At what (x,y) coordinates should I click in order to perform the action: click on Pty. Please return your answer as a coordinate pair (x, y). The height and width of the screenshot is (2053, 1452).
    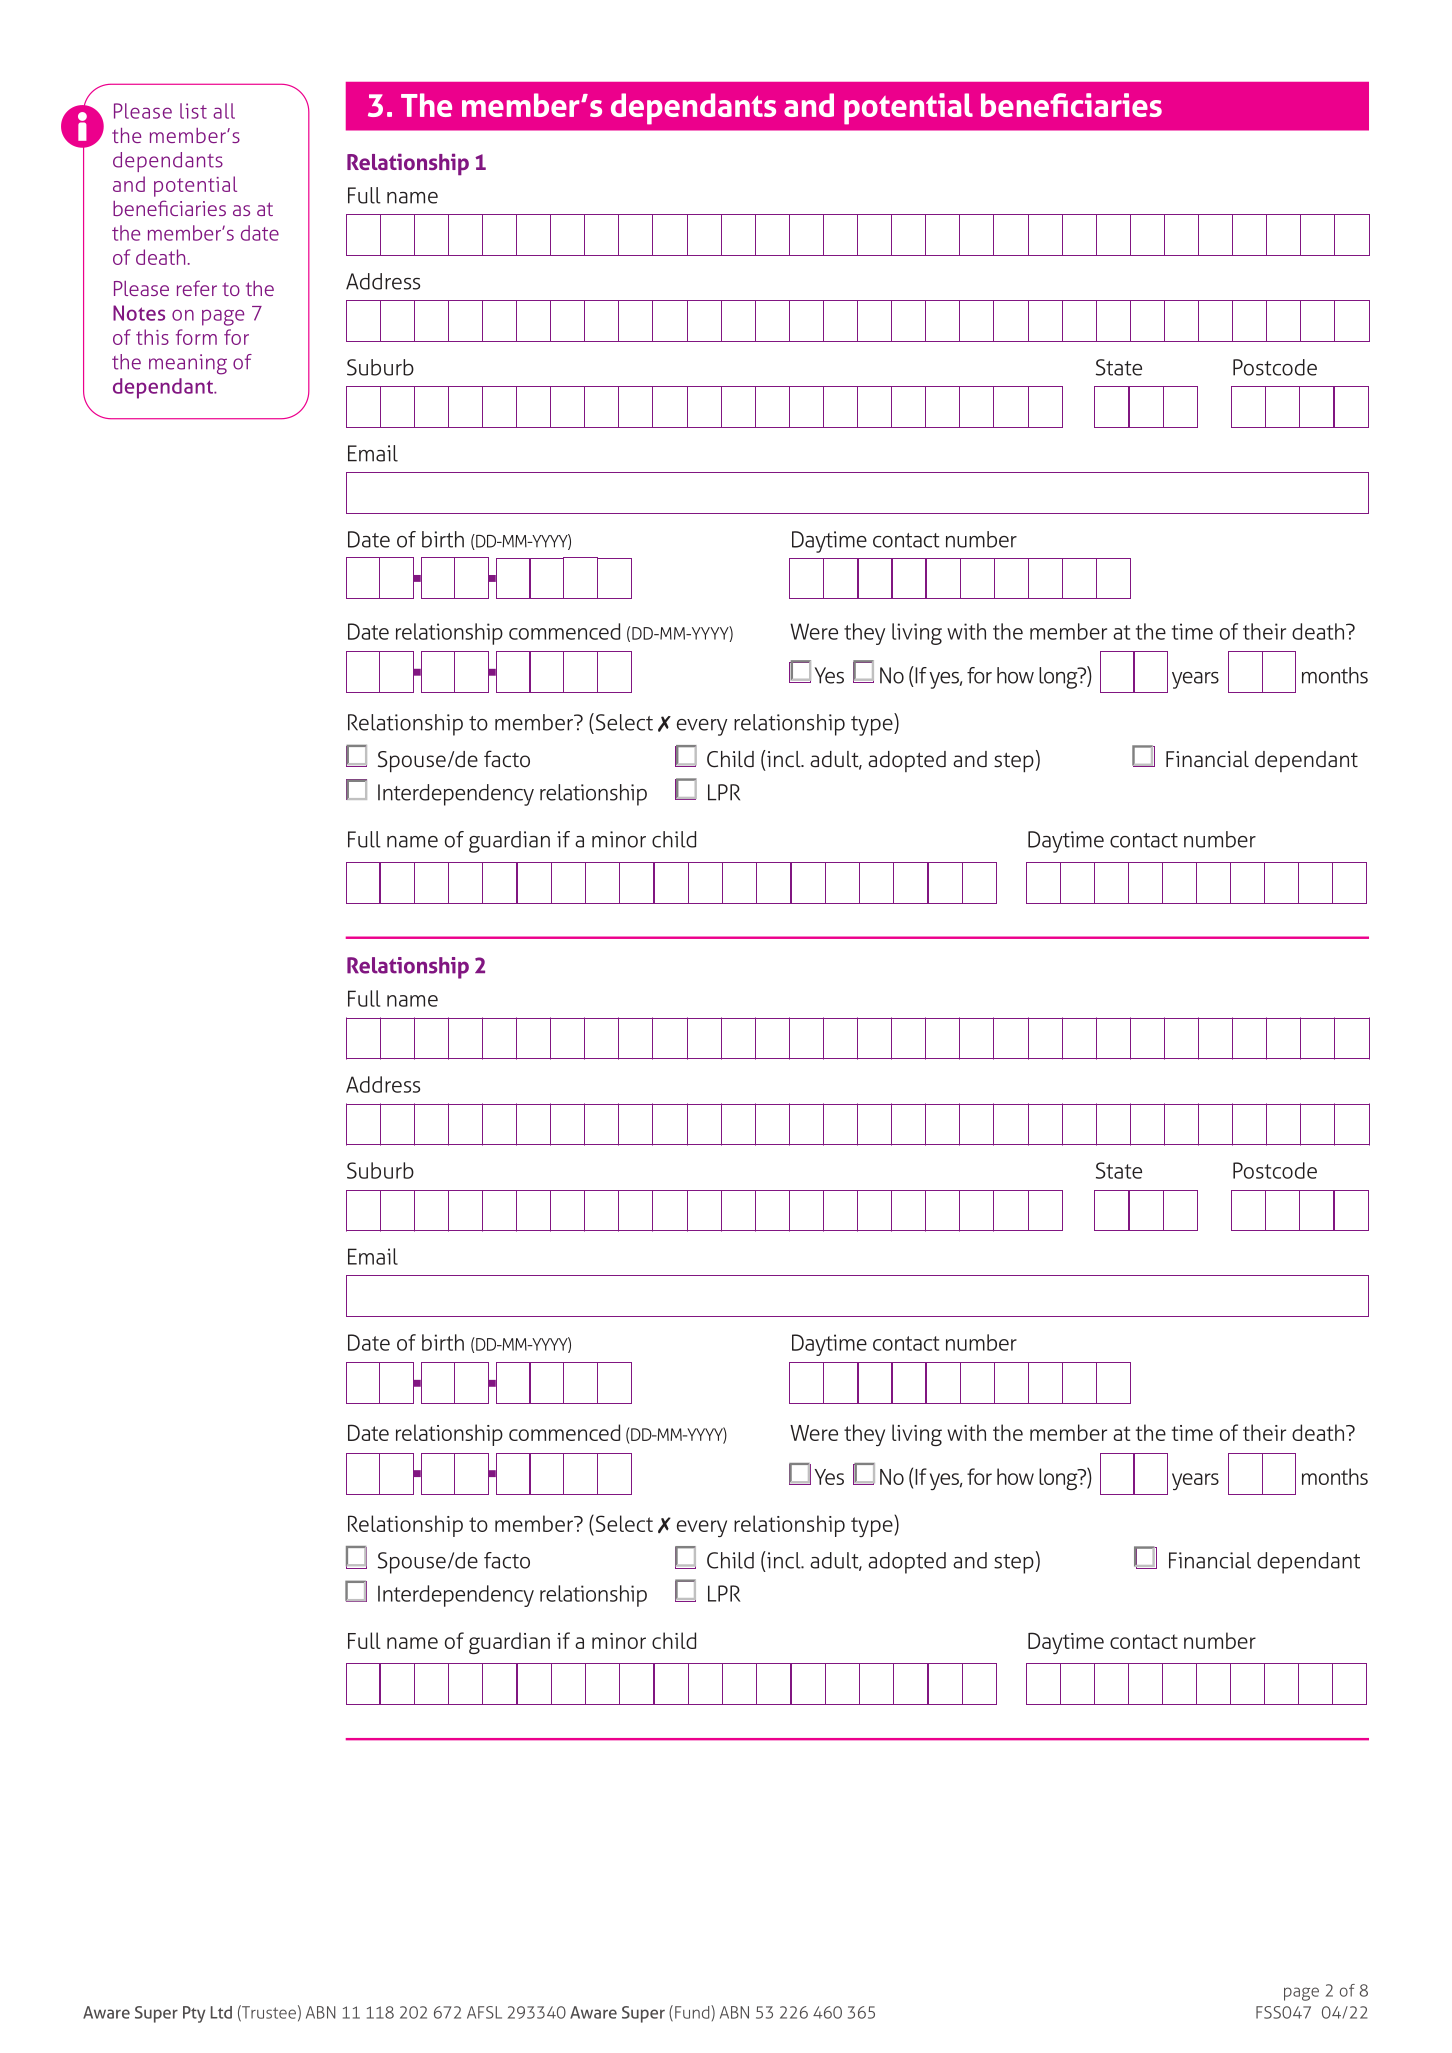
    Looking at the image, I should click on (194, 2014).
